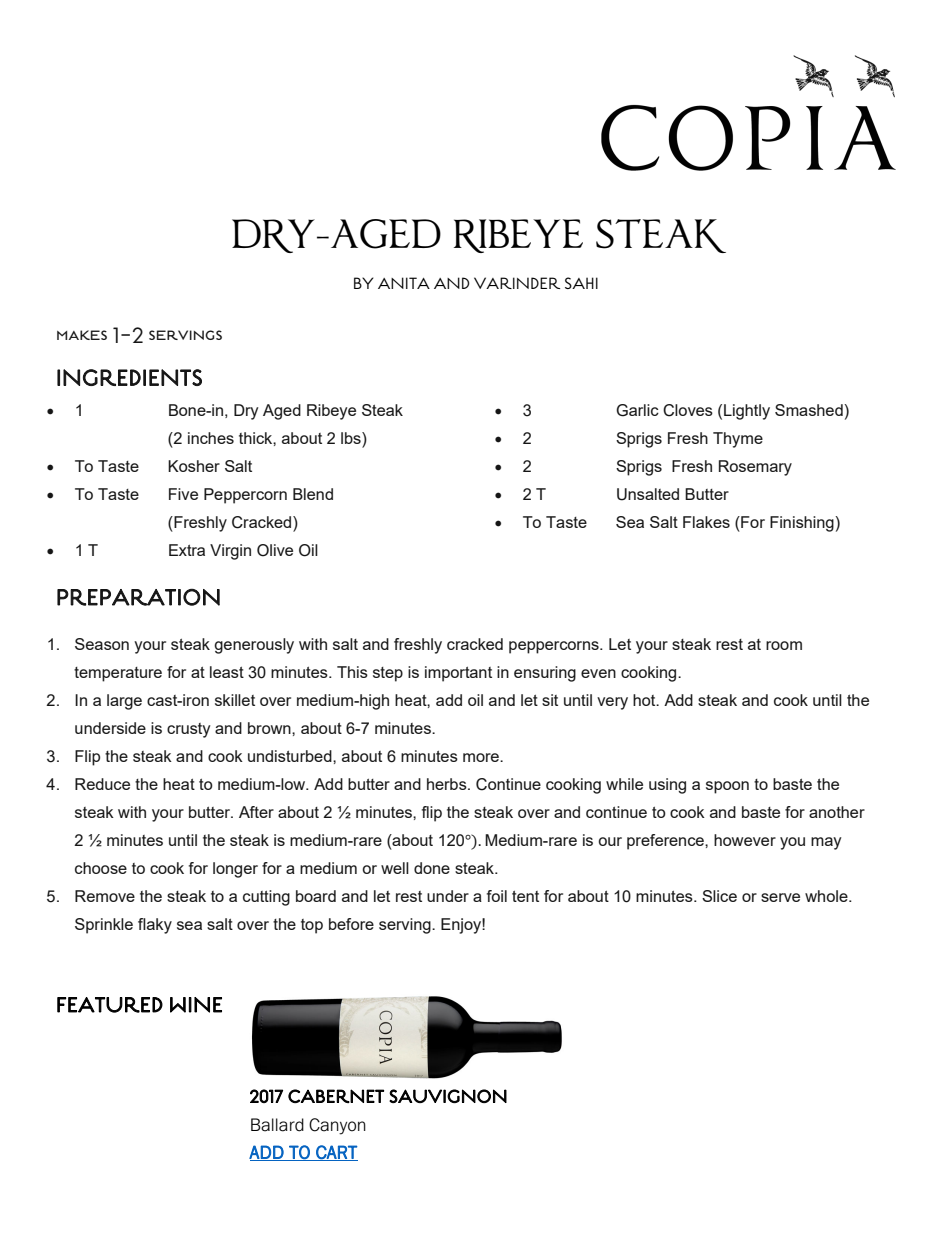 The image size is (952, 1233). I want to click on foil, so click(497, 896).
